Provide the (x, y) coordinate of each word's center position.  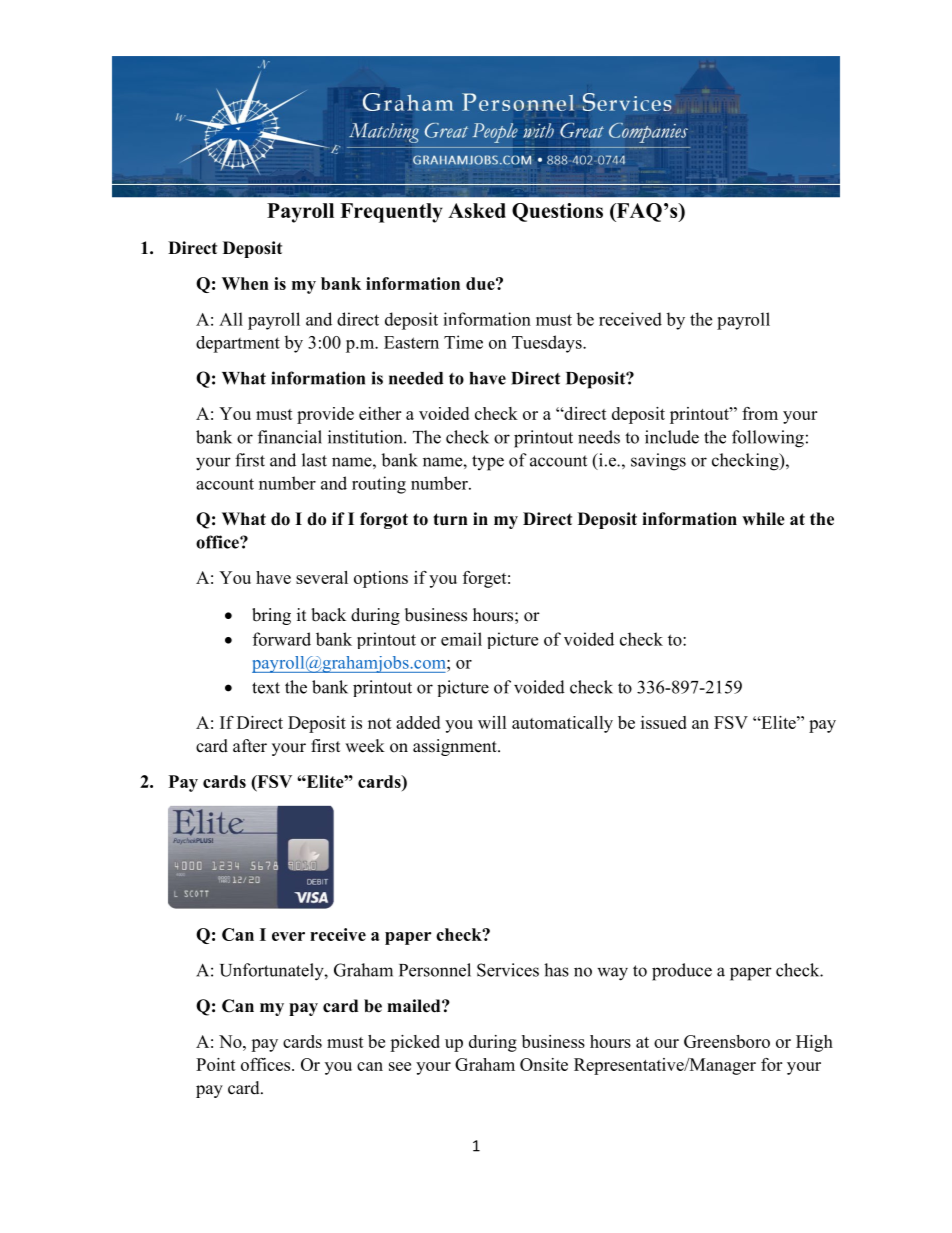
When (245, 283)
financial (290, 437)
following (768, 439)
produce (682, 972)
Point (216, 1064)
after (250, 746)
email (461, 639)
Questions (557, 212)
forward (282, 639)
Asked (477, 210)
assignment (456, 747)
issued (664, 722)
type (488, 463)
